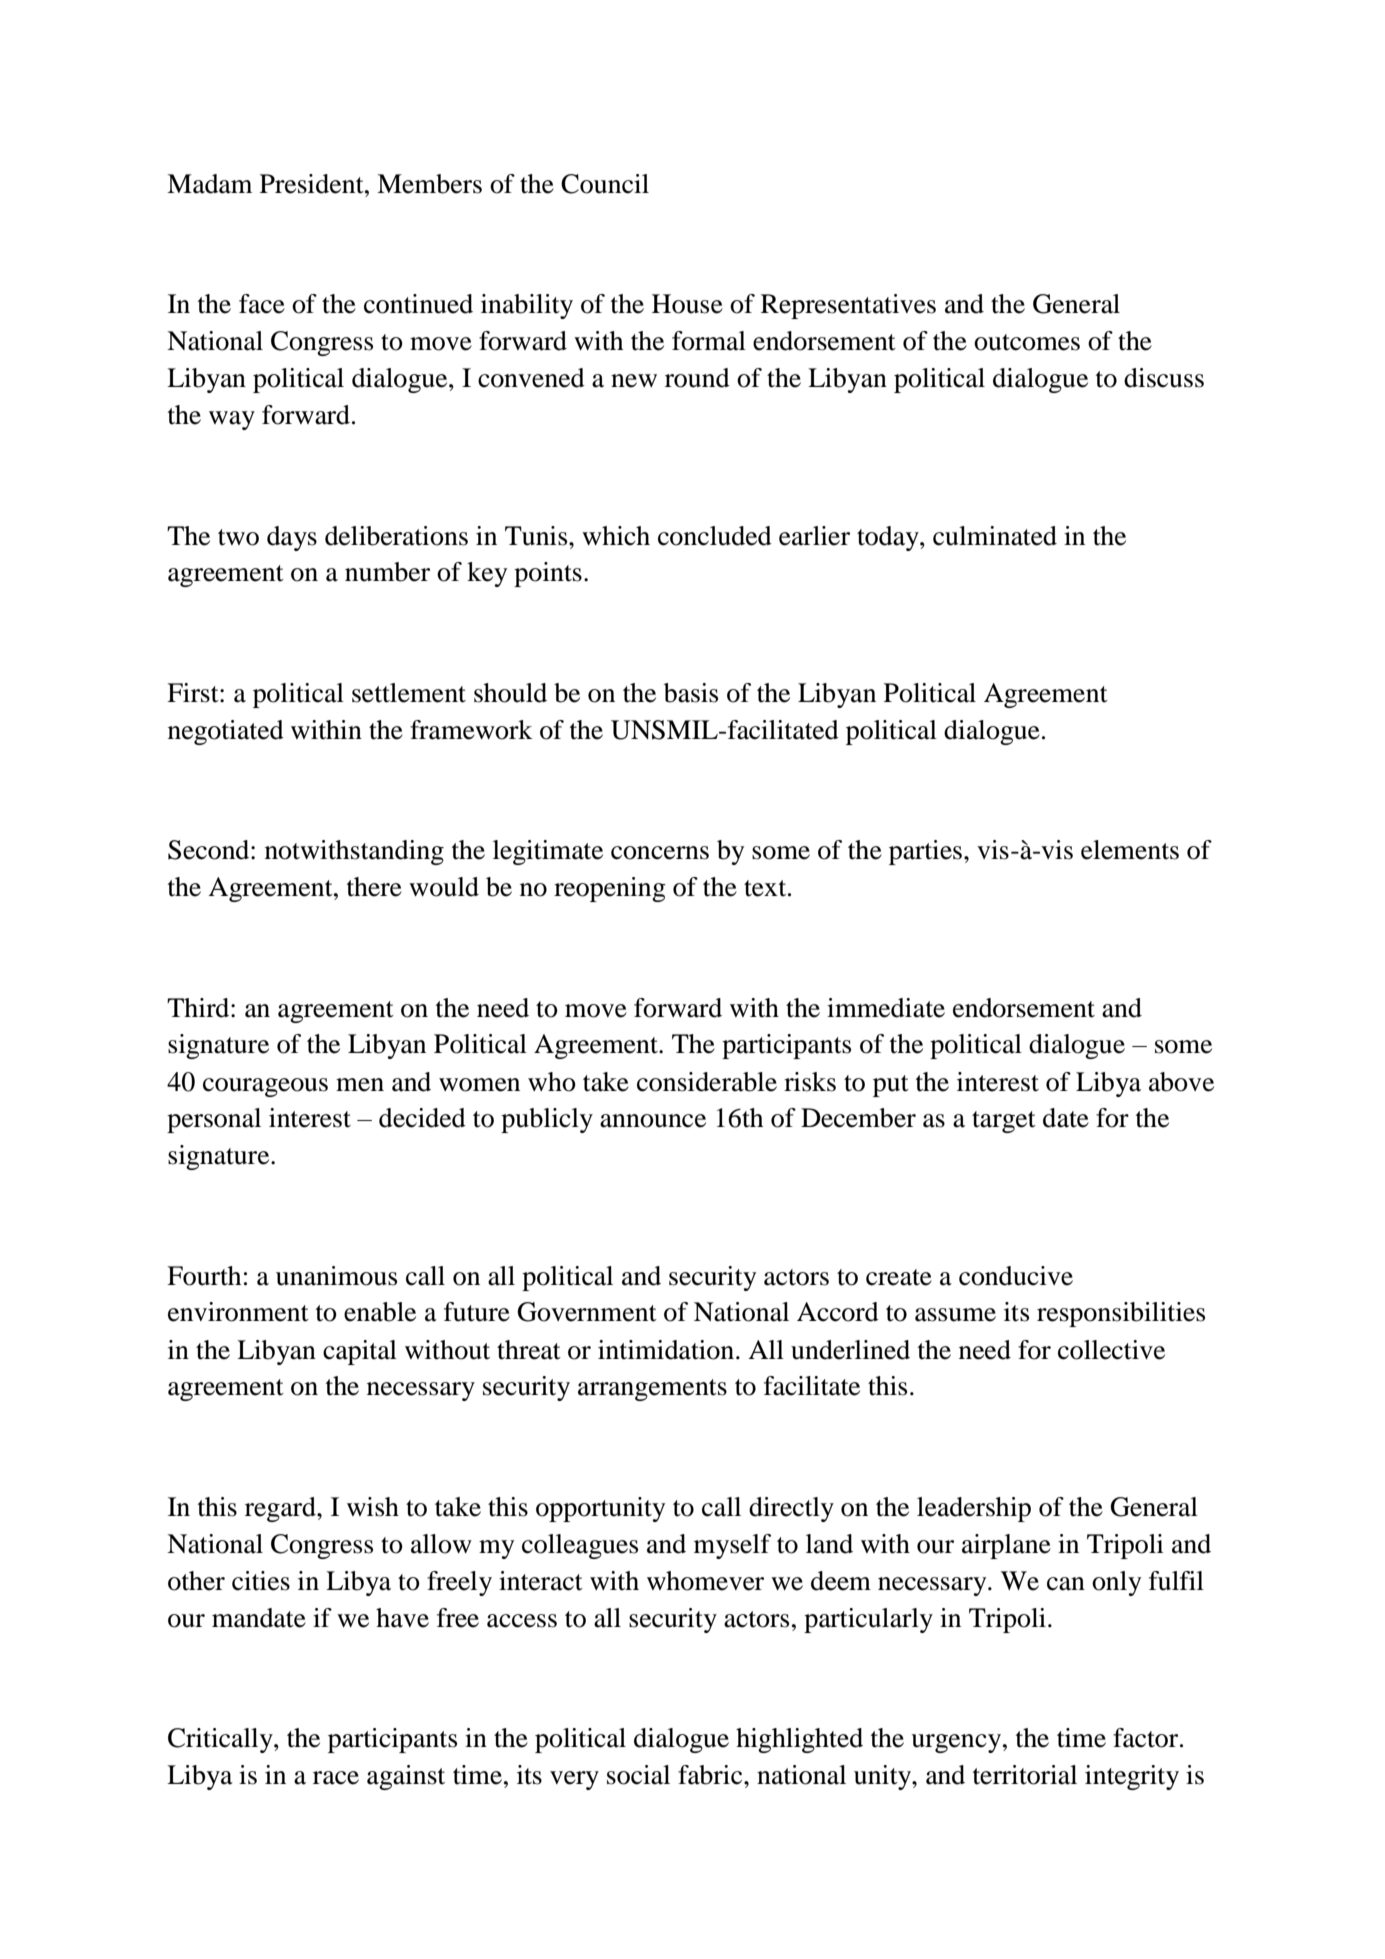  Describe the element at coordinates (1025, 1775) in the image. I see `territorial` at that location.
